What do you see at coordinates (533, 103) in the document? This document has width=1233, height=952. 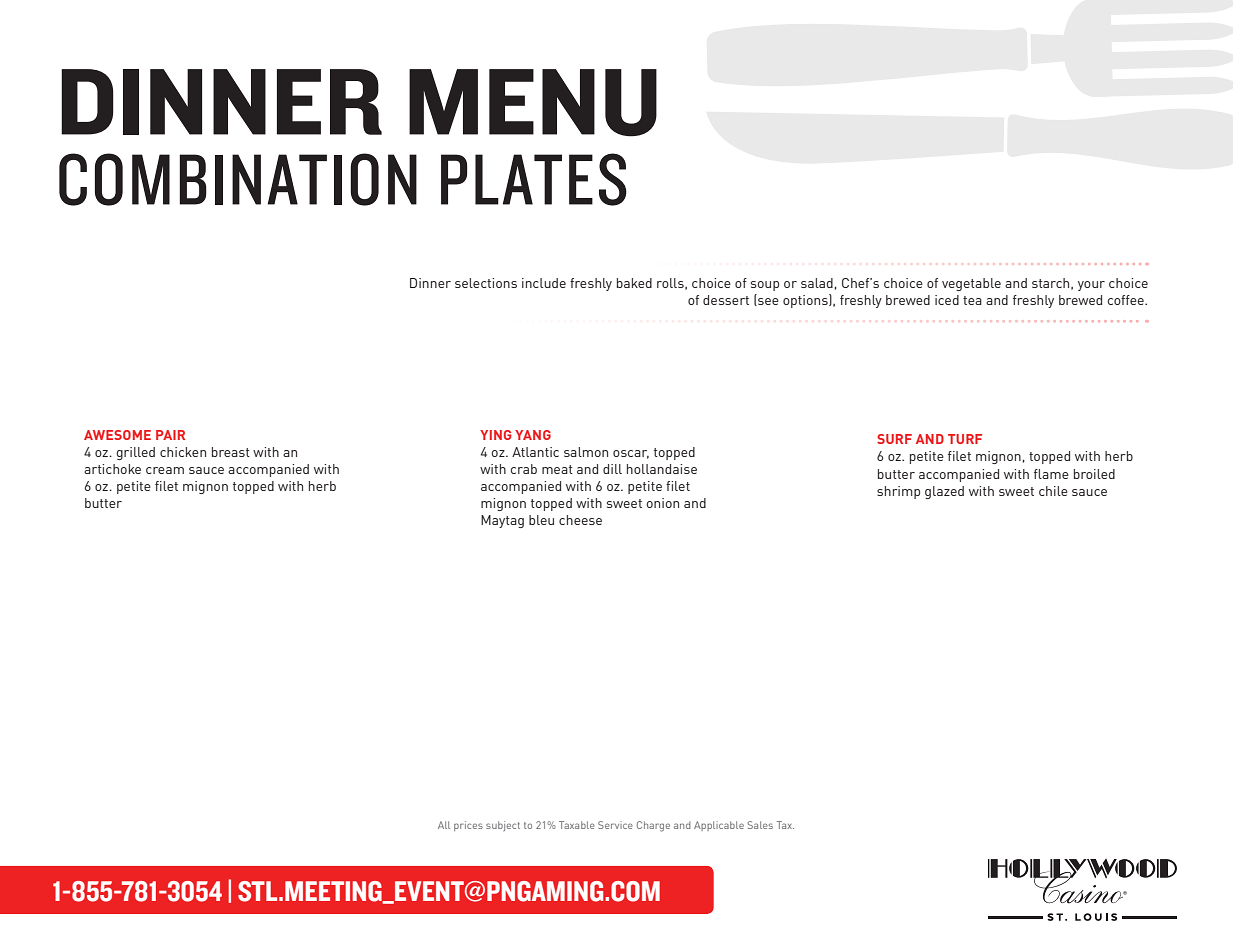 I see `MENU` at bounding box center [533, 103].
